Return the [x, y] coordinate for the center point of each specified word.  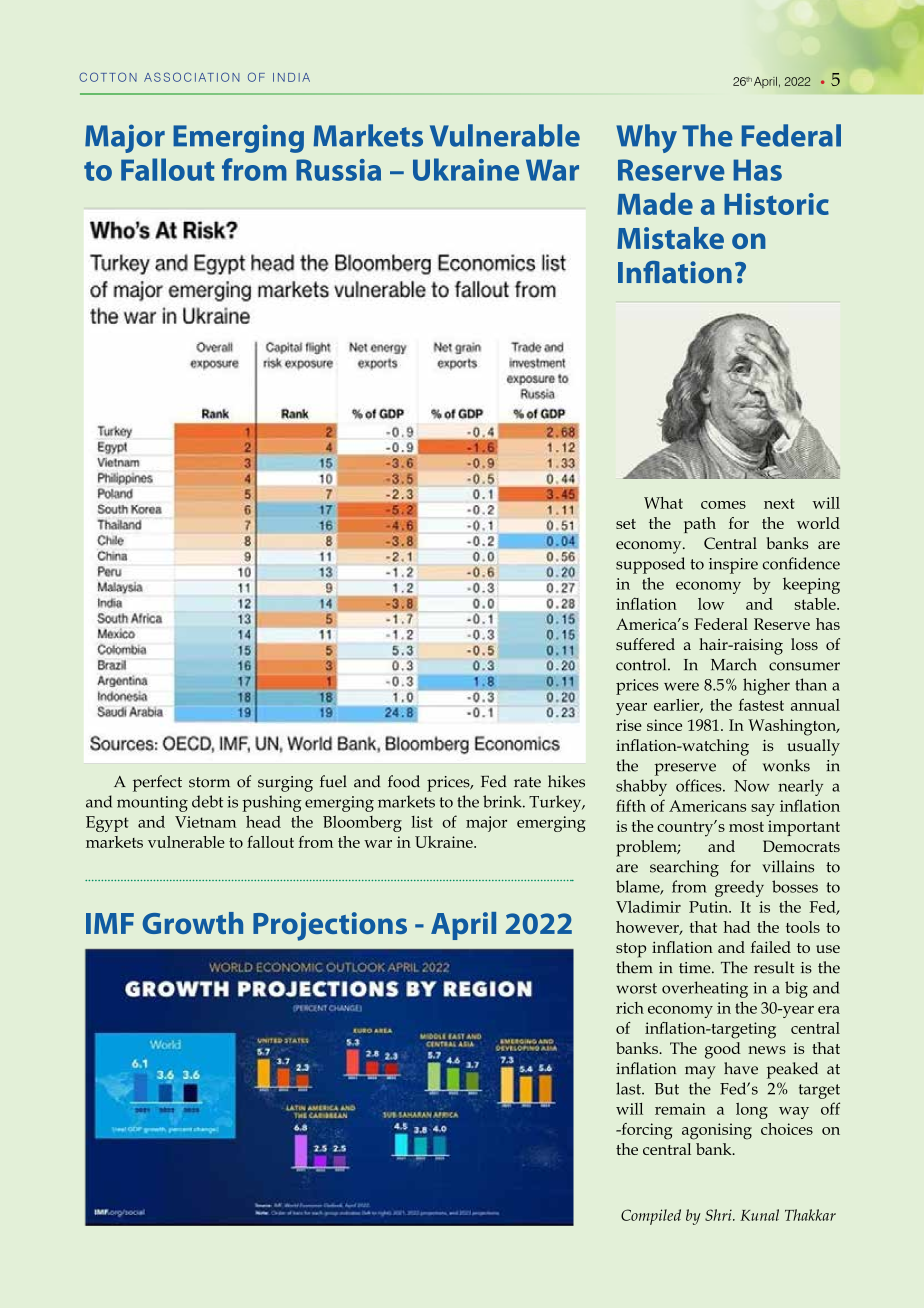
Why [646, 138]
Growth [193, 923]
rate [527, 782]
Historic [776, 204]
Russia [338, 170]
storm [209, 782]
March [734, 664]
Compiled [651, 1217]
